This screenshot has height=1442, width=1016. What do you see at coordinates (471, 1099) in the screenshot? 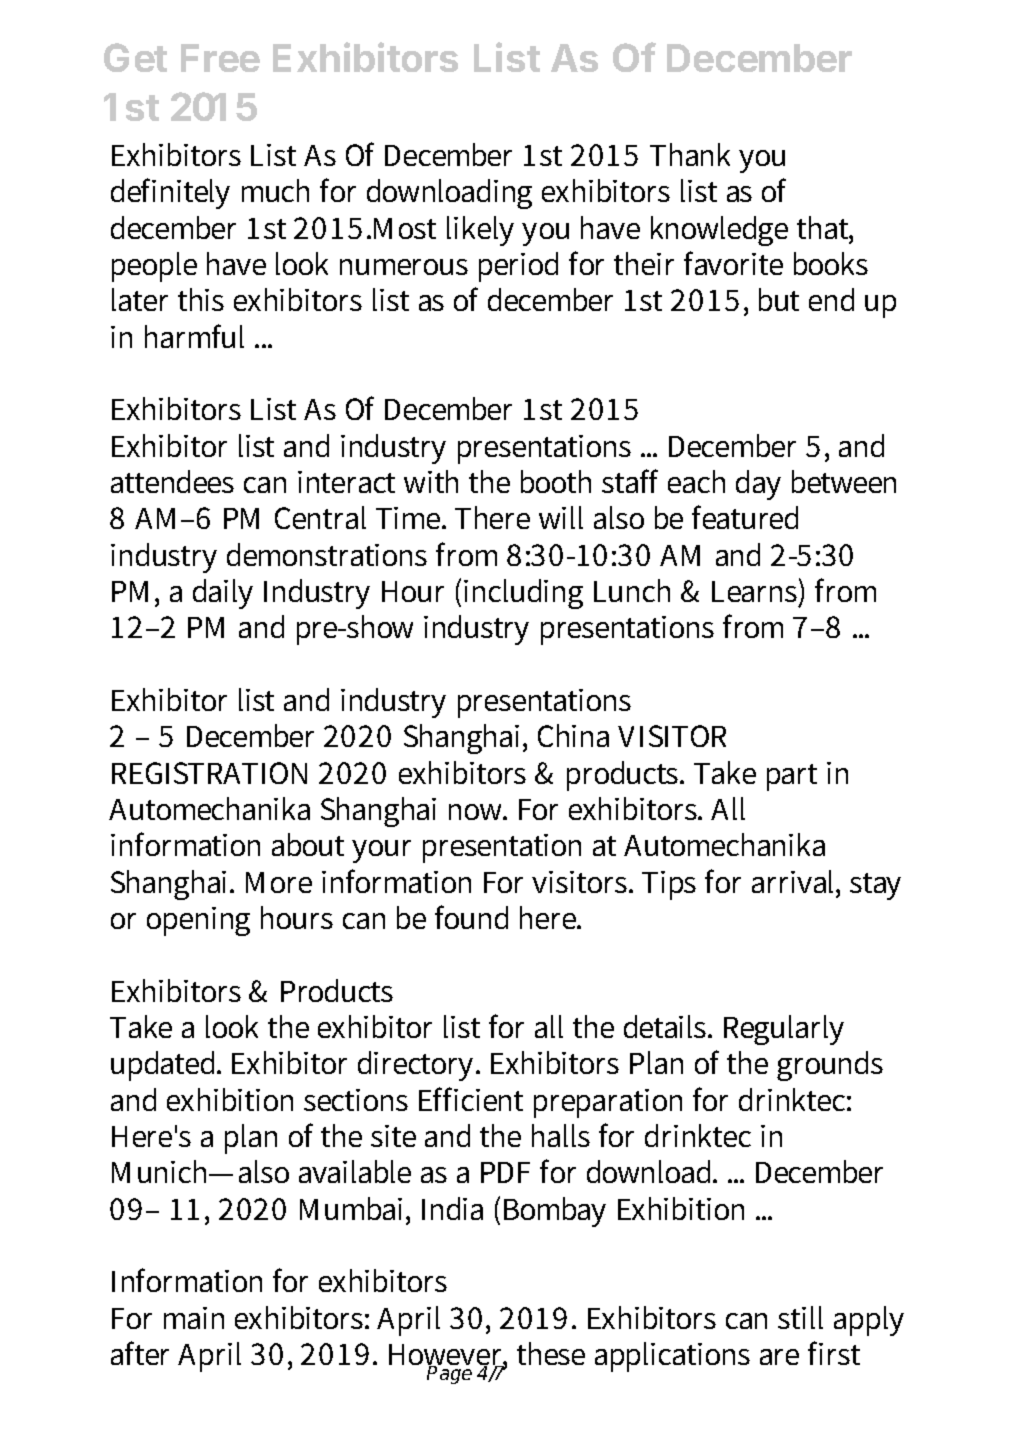
I see `Efficient` at bounding box center [471, 1099].
